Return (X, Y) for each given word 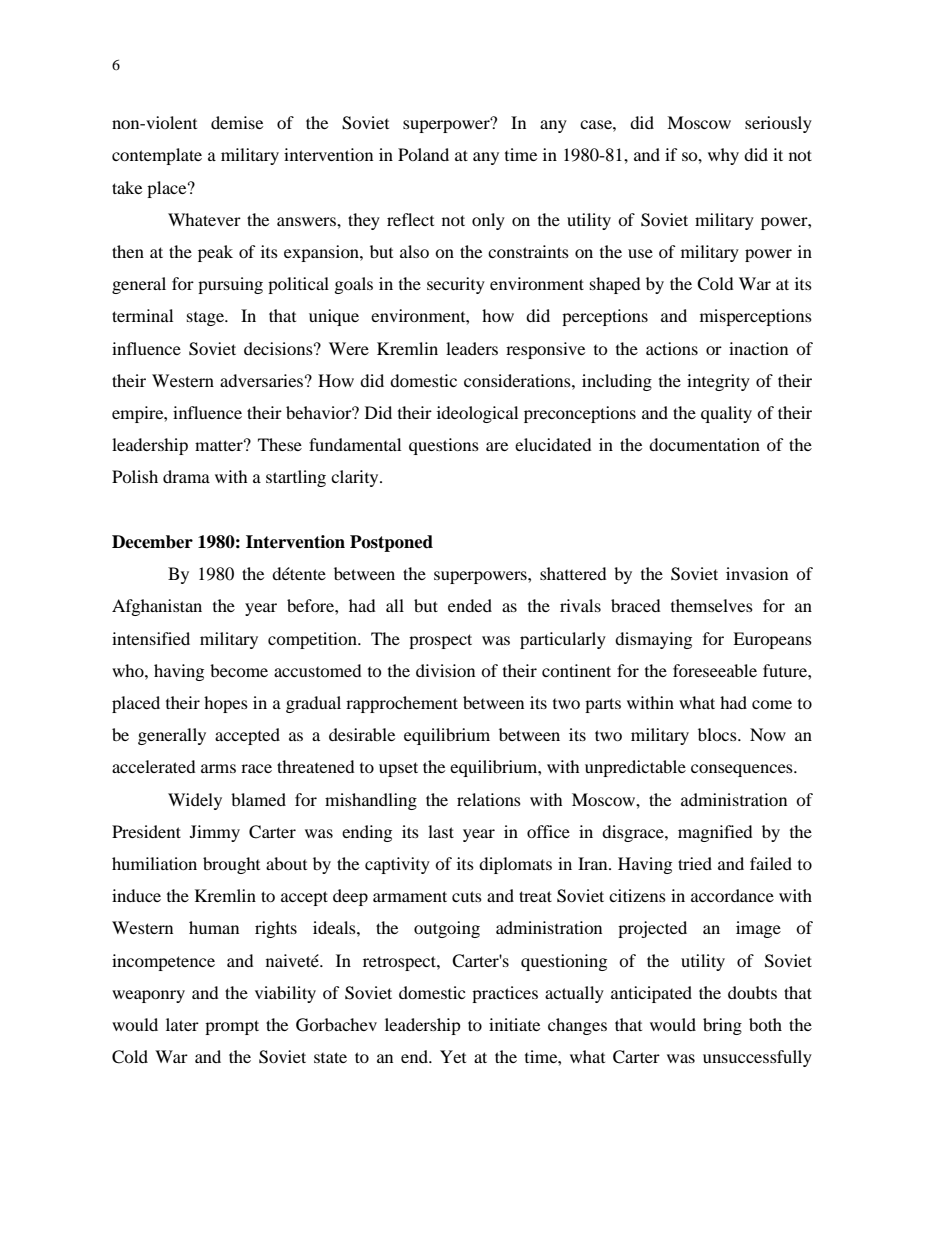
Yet (453, 1056)
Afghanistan (157, 607)
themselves (712, 605)
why (723, 156)
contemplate (157, 156)
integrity (718, 382)
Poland (423, 154)
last (441, 831)
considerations (518, 380)
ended (470, 605)
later (182, 1024)
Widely (195, 801)
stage (206, 319)
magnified (715, 833)
